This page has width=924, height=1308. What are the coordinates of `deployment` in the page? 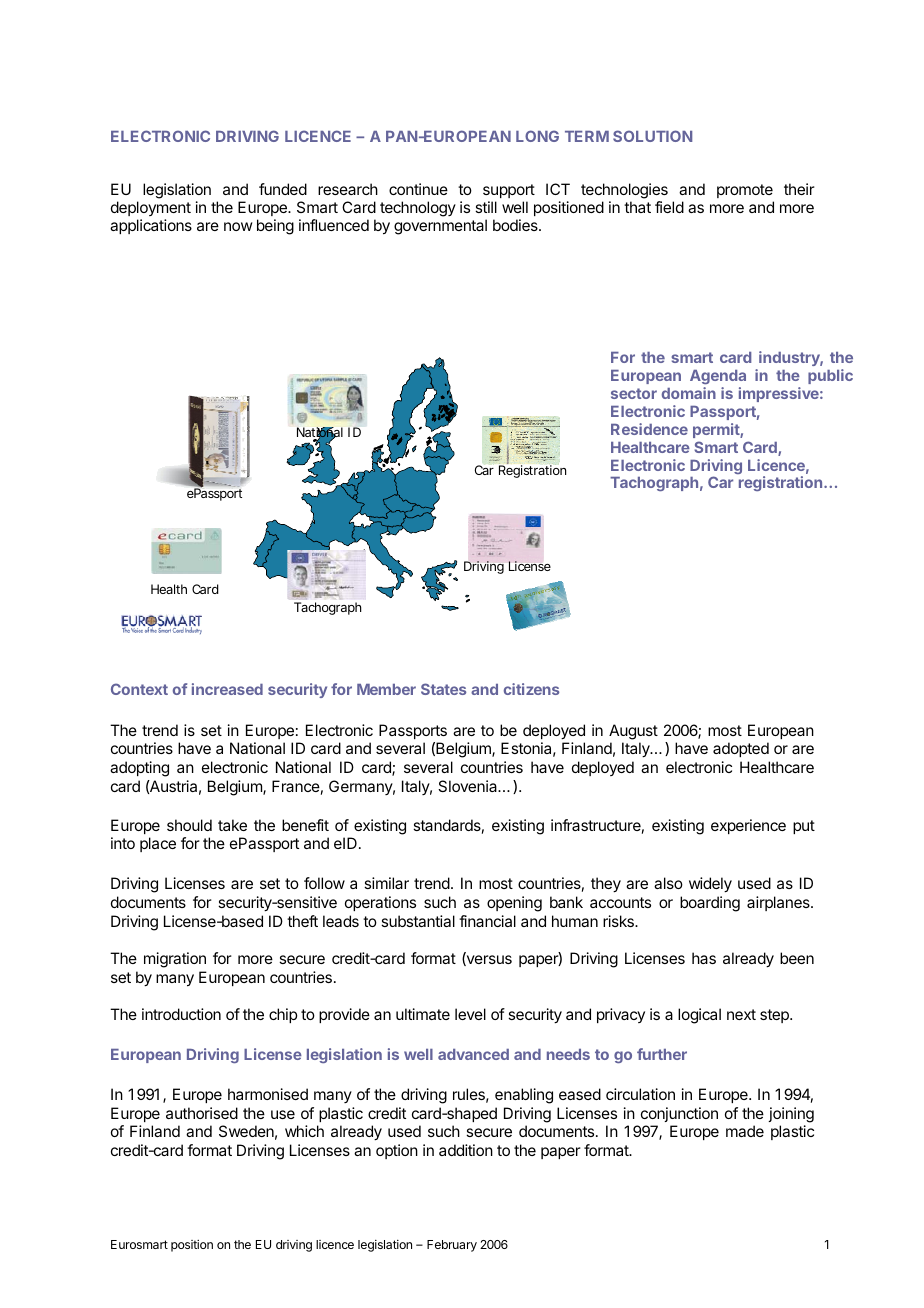 It's located at (151, 210).
